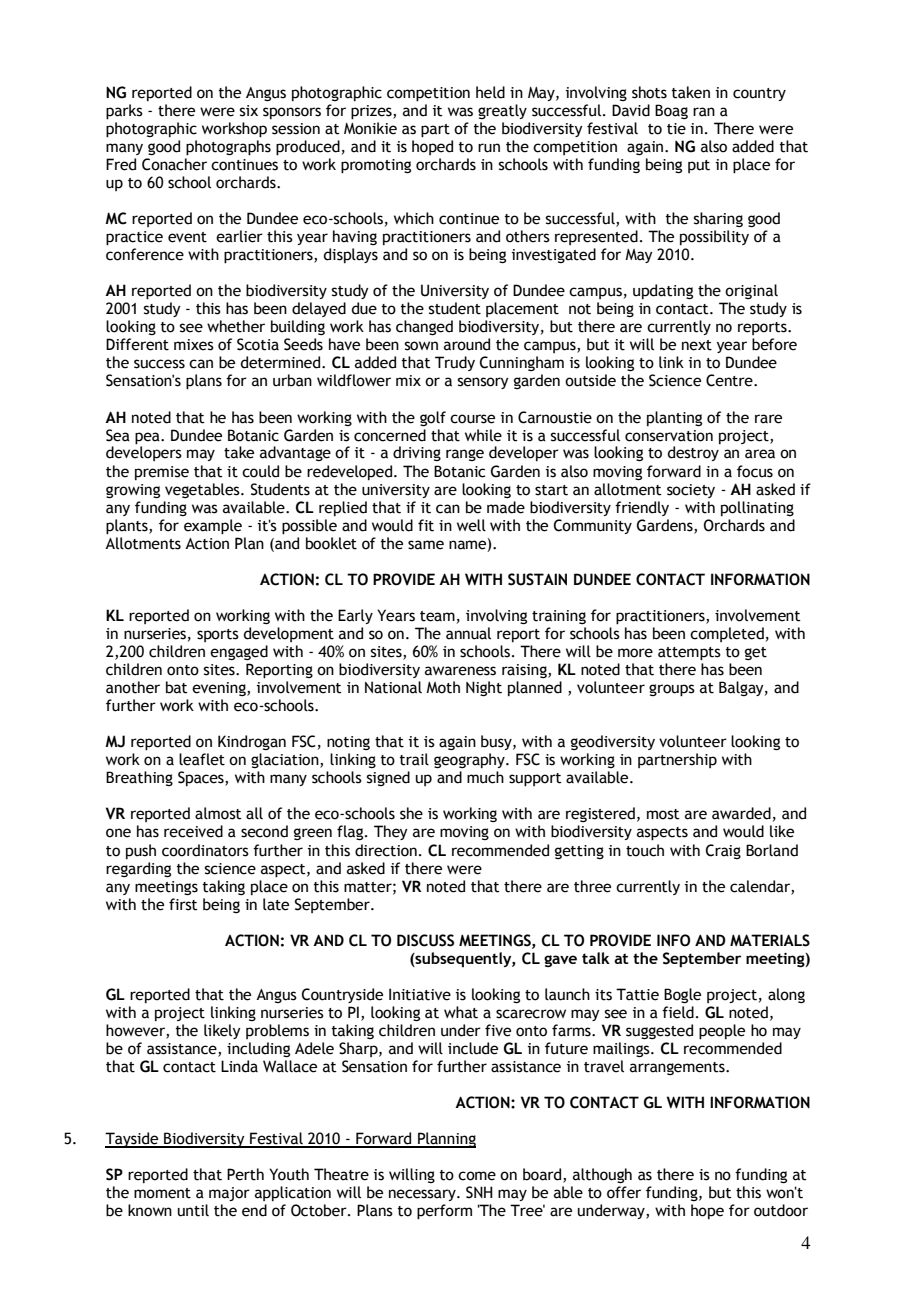 The image size is (924, 1308). What do you see at coordinates (202, 778) in the document?
I see `Spaces` at bounding box center [202, 778].
